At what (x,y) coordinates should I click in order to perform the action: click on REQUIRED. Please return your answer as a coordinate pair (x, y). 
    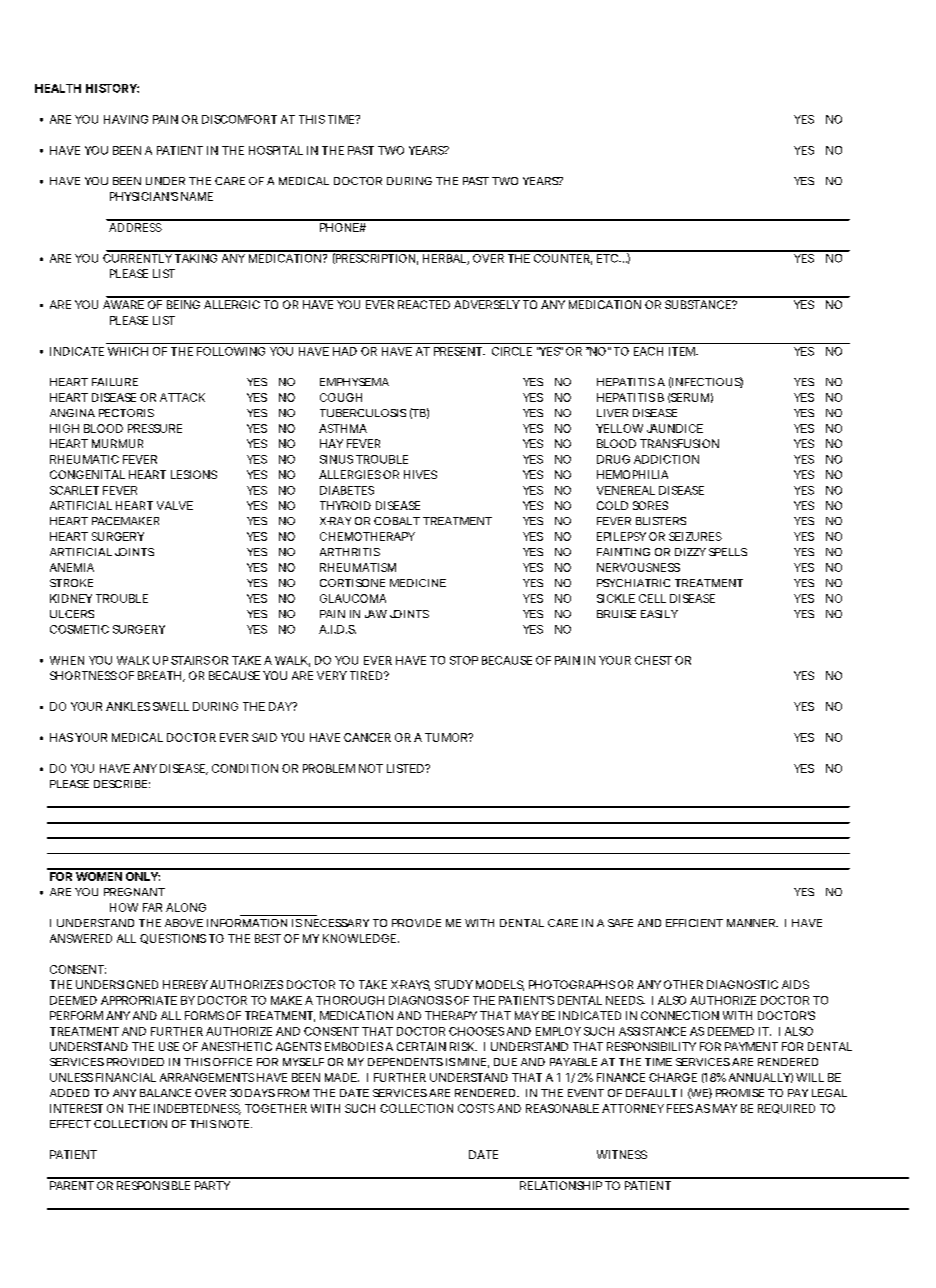
    Looking at the image, I should click on (786, 1109).
